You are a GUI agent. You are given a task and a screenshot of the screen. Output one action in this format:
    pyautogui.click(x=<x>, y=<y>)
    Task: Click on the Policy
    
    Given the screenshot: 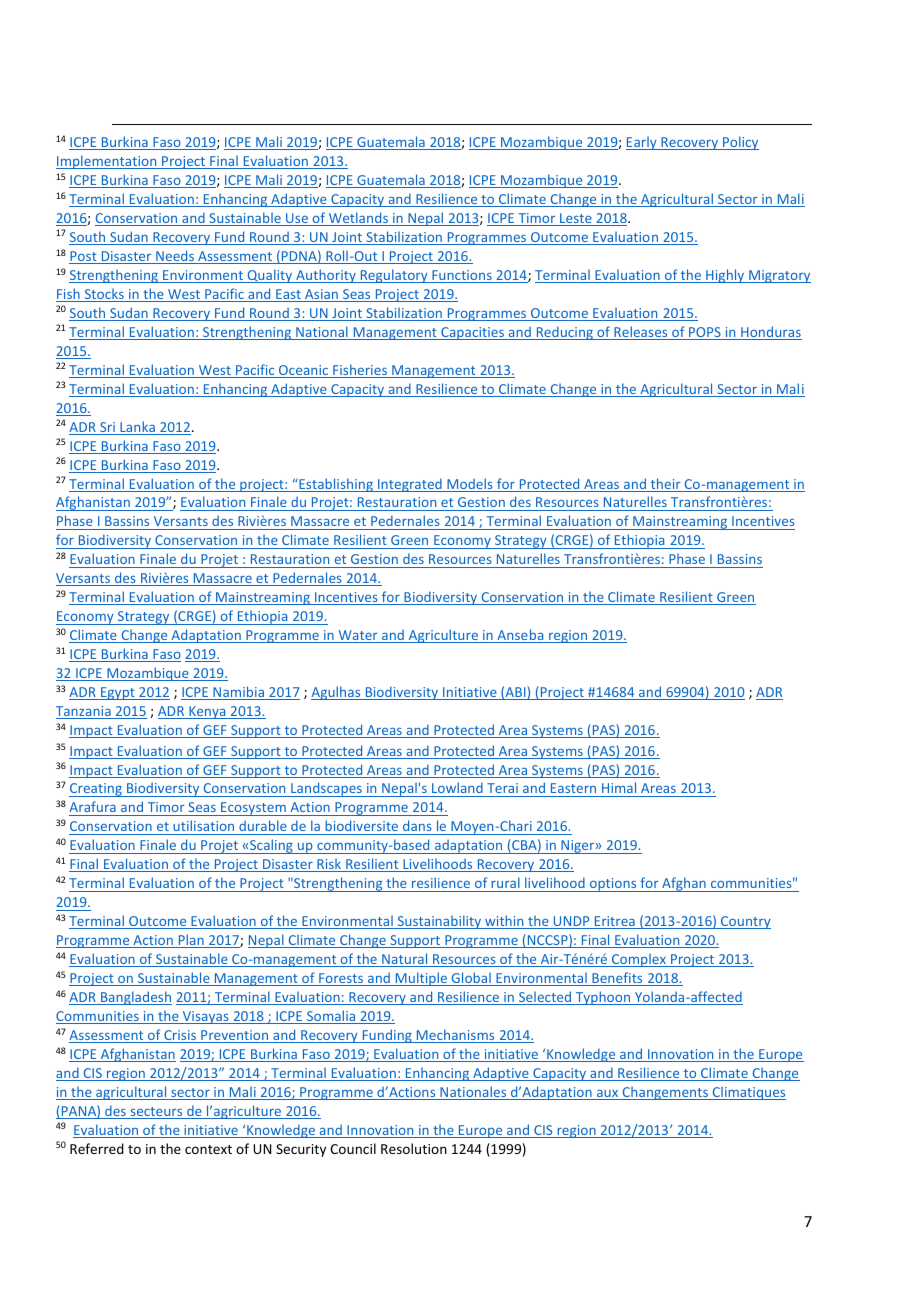 What is the action you would take?
    pyautogui.click(x=740, y=143)
